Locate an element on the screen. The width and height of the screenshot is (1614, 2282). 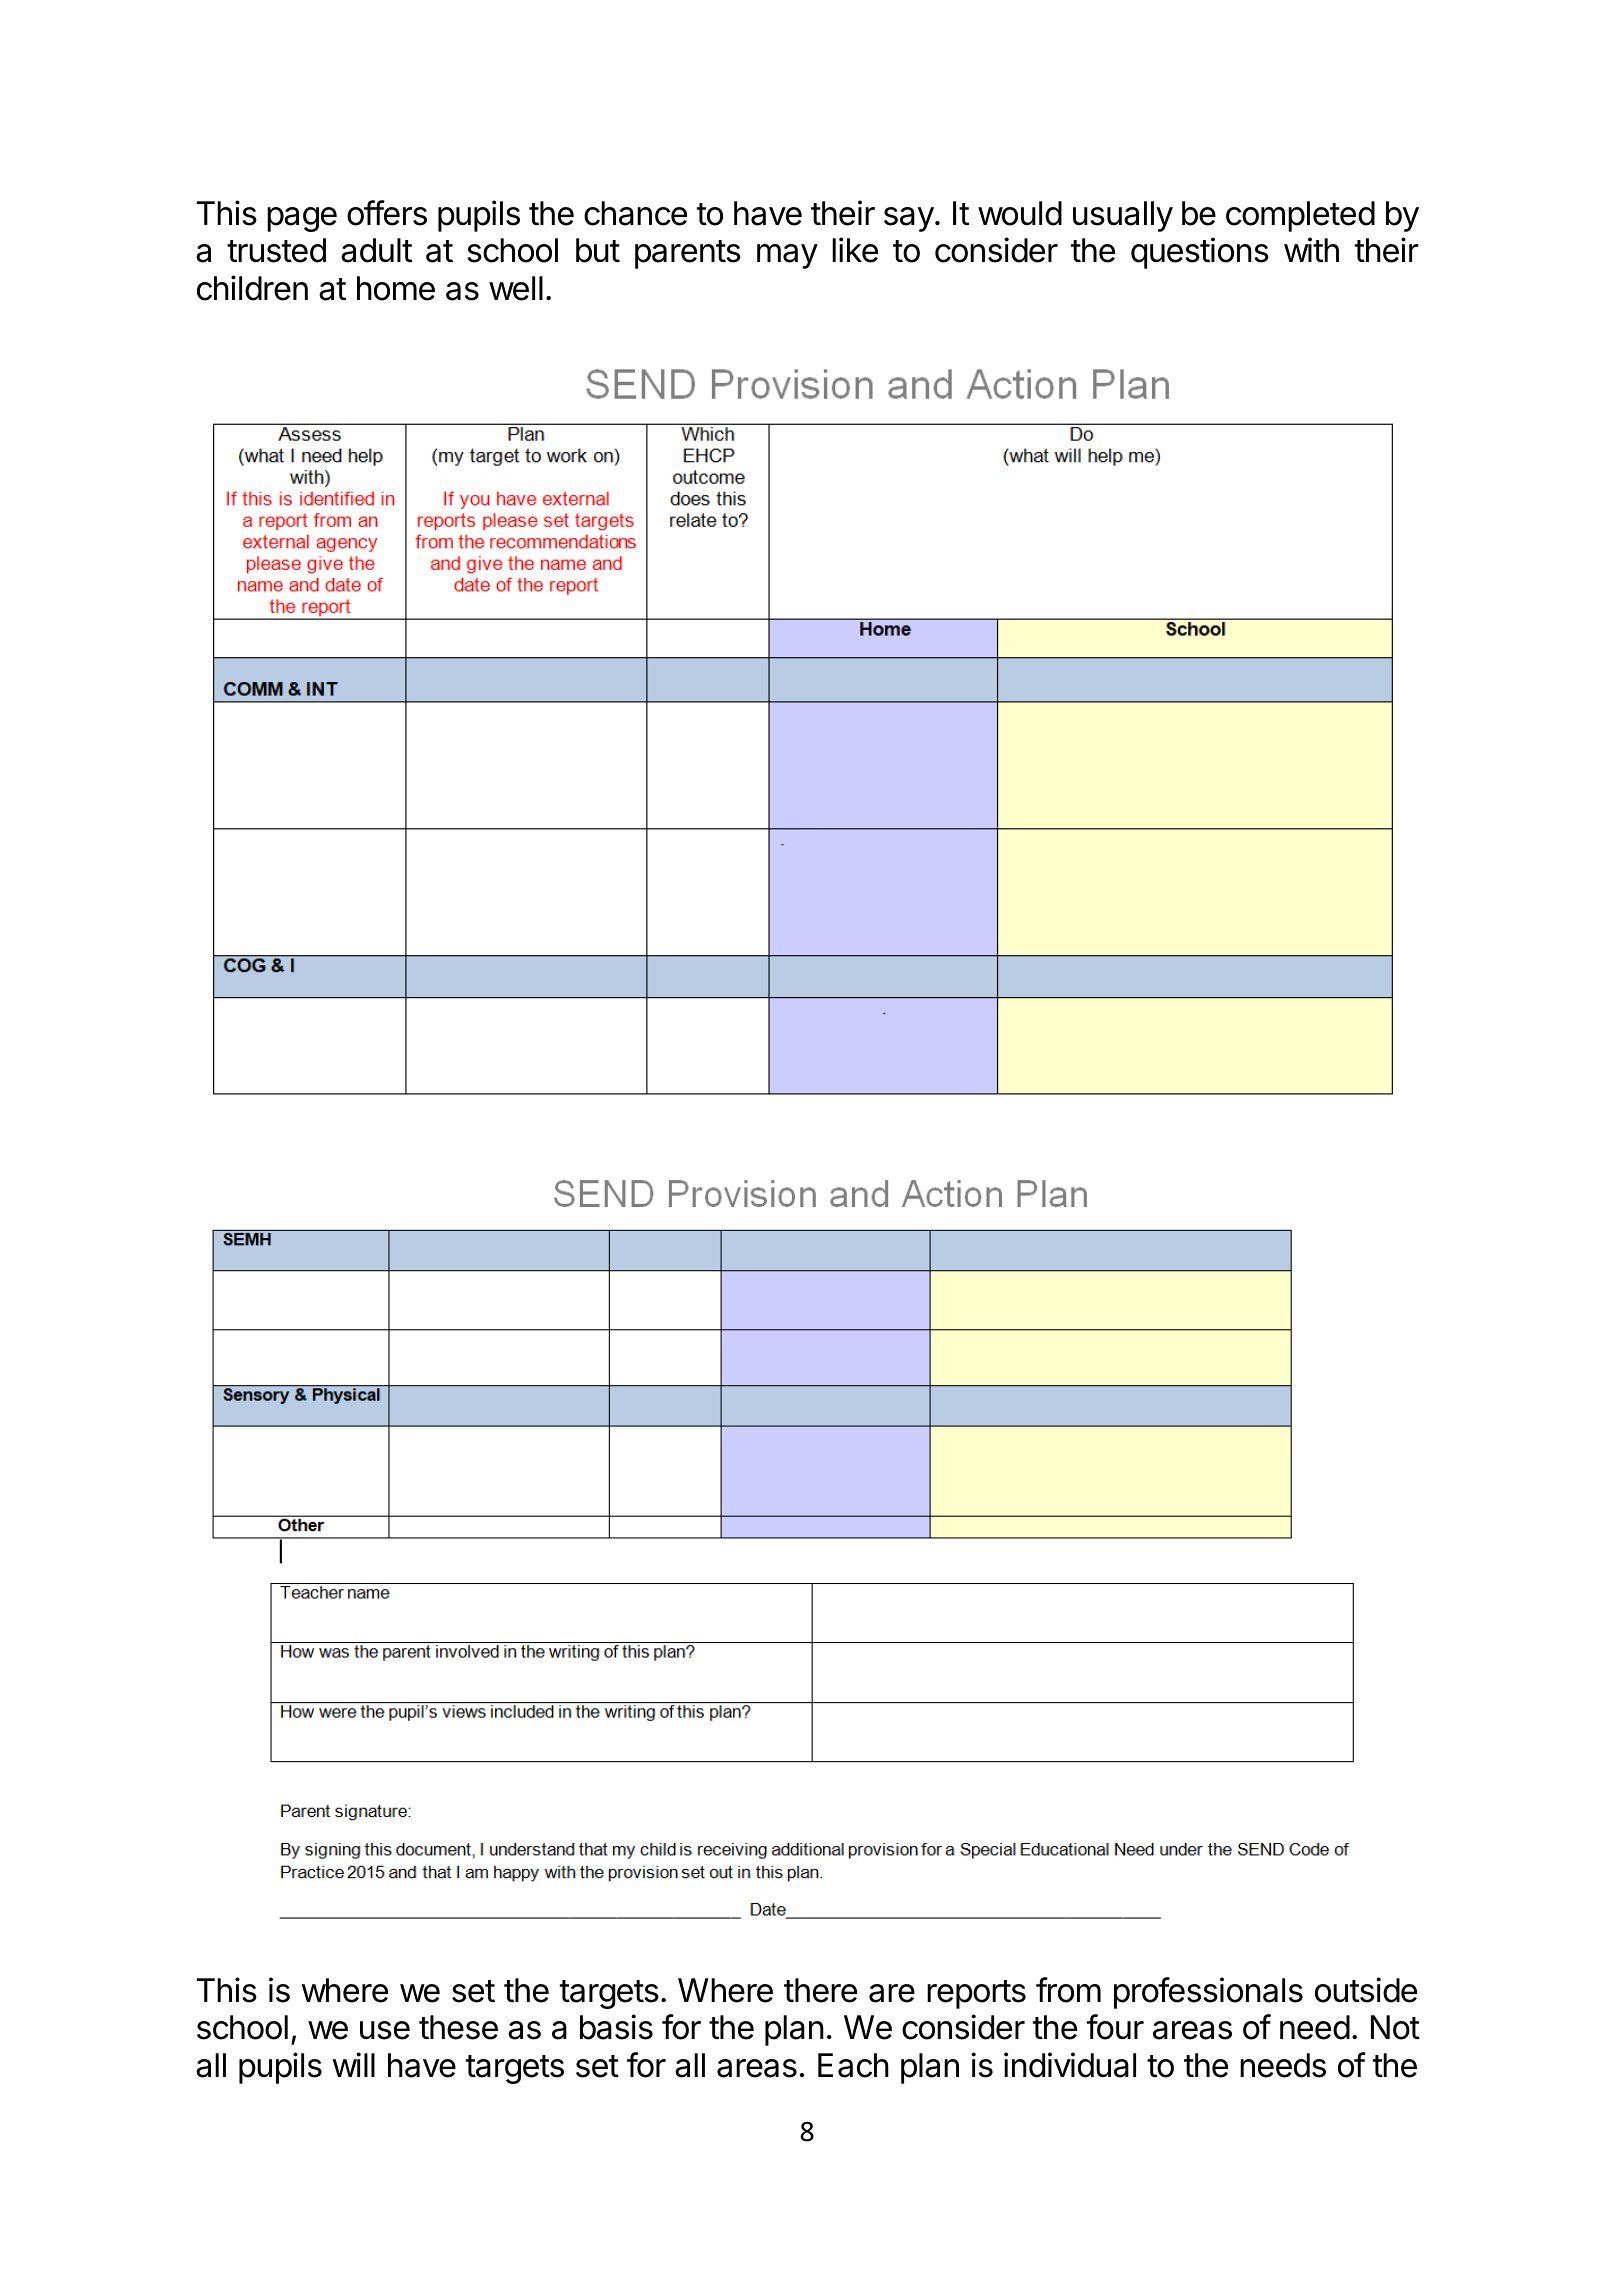
like is located at coordinates (855, 250).
